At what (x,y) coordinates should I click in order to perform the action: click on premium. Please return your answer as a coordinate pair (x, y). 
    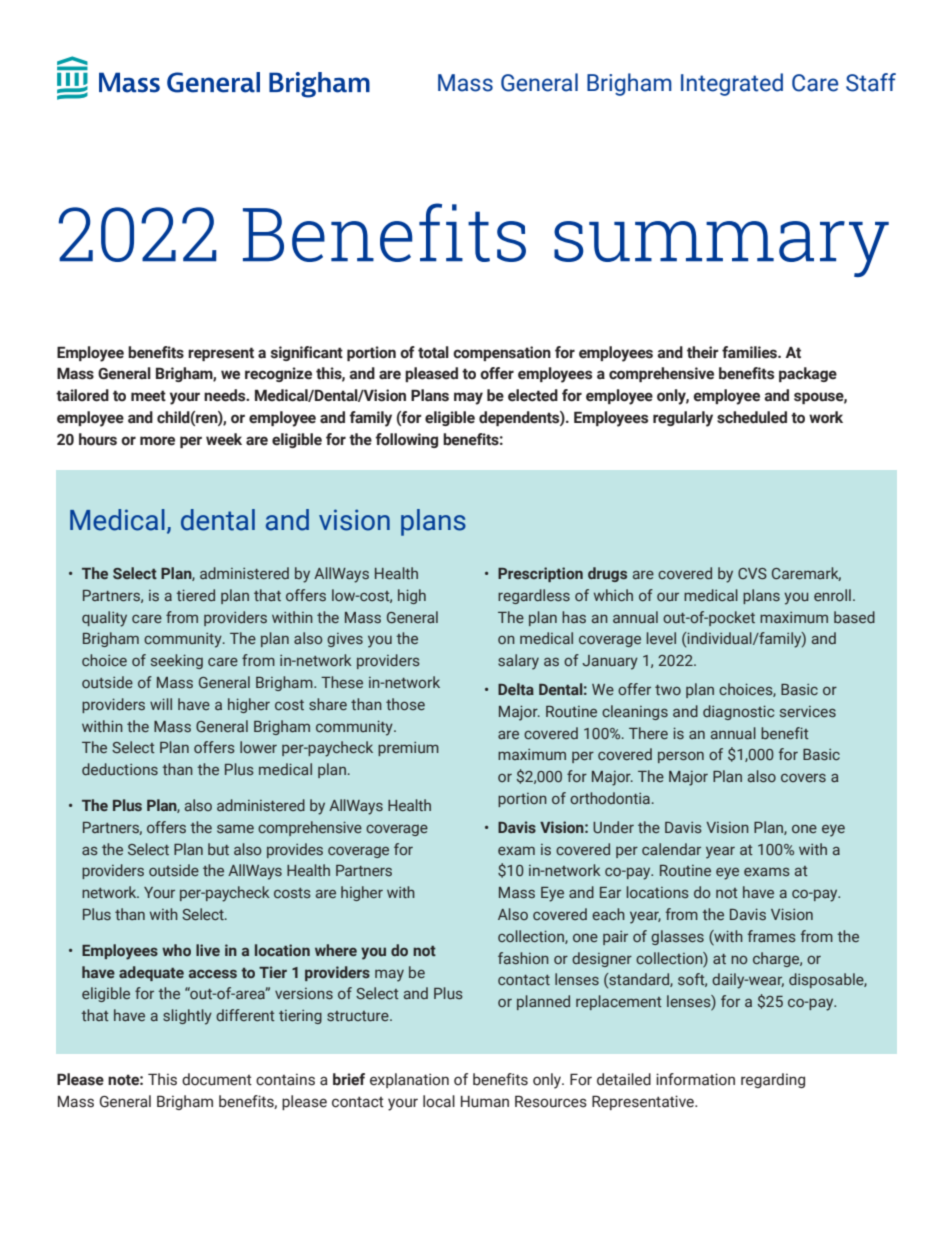
    Looking at the image, I should click on (408, 749).
